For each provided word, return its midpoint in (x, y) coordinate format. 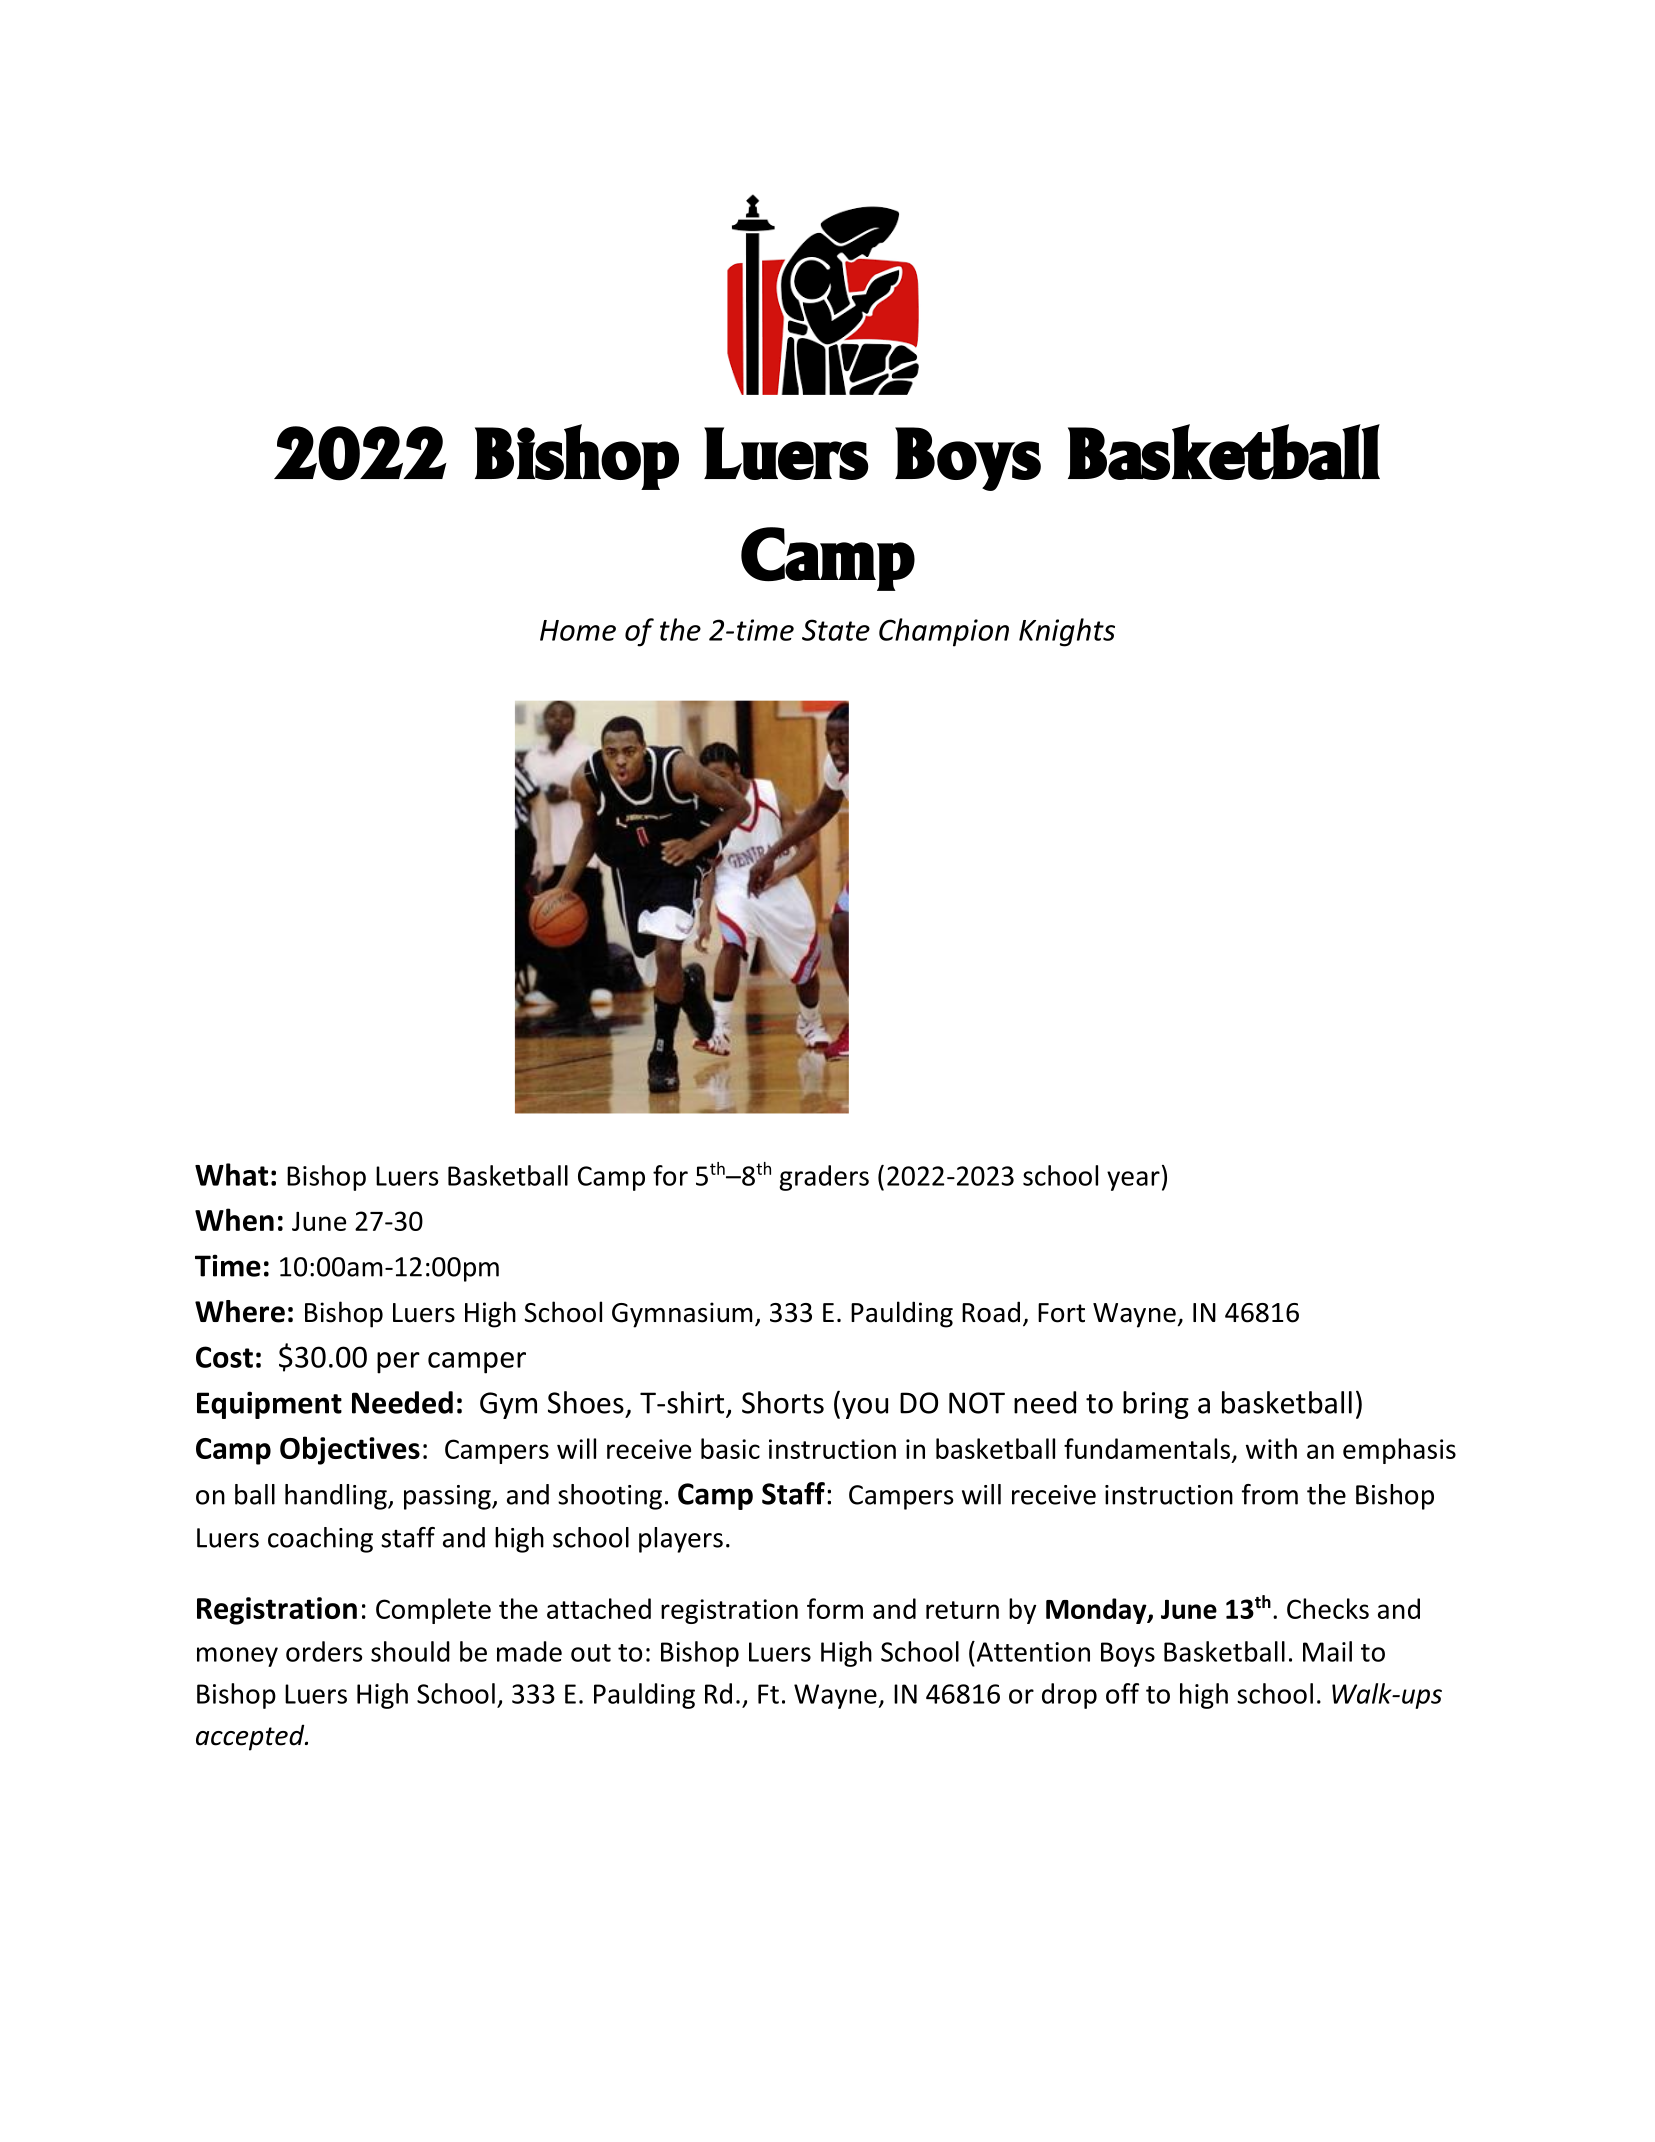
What (231, 1174)
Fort (1061, 1313)
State (836, 630)
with (1271, 1448)
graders (824, 1178)
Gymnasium (682, 1315)
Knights (1067, 632)
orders (324, 1651)
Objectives (350, 1450)
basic (730, 1448)
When (234, 1219)
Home (578, 630)
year (1133, 1181)
